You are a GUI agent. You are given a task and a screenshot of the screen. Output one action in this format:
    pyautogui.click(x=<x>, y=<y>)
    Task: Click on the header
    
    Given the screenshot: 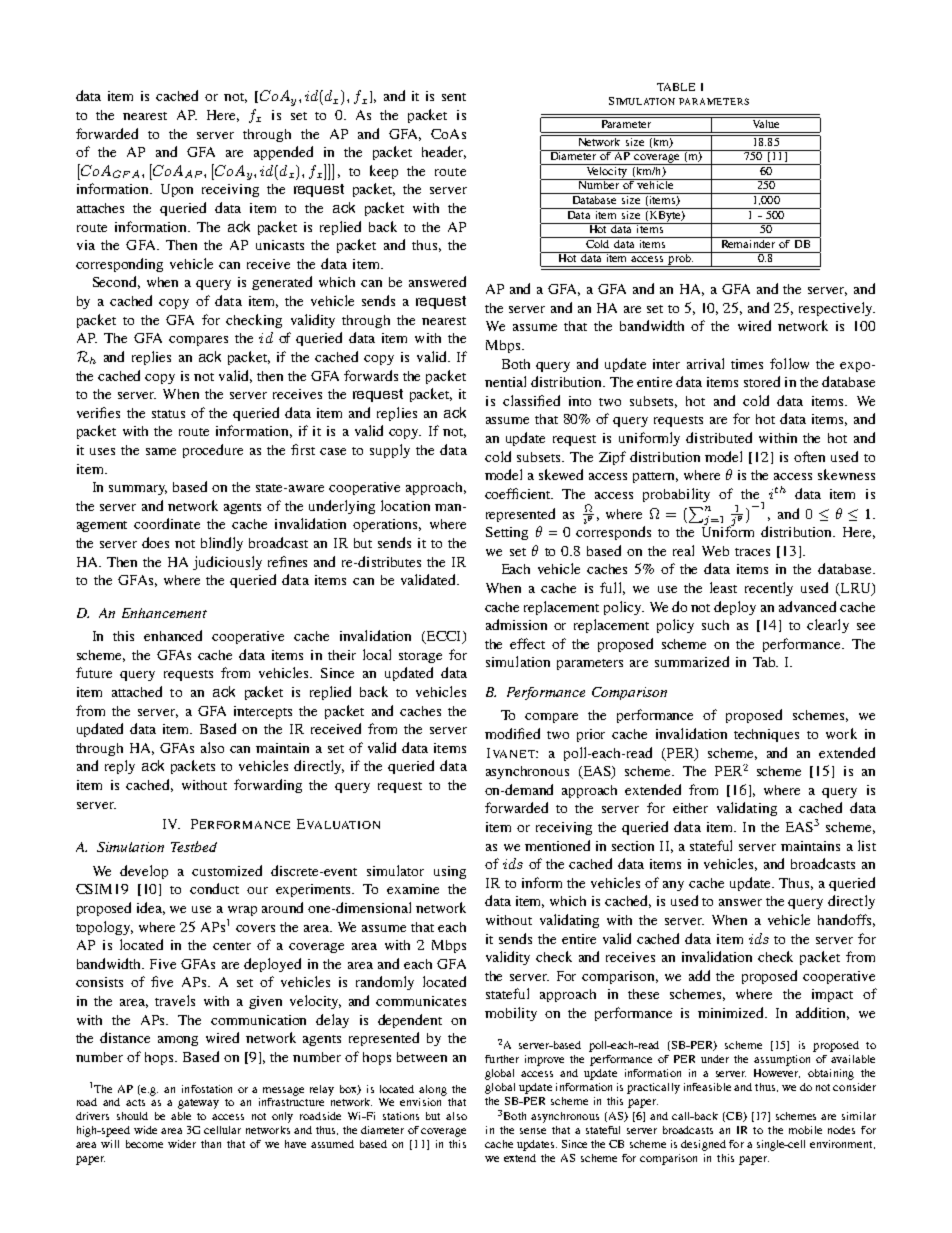 What is the action you would take?
    pyautogui.click(x=444, y=152)
